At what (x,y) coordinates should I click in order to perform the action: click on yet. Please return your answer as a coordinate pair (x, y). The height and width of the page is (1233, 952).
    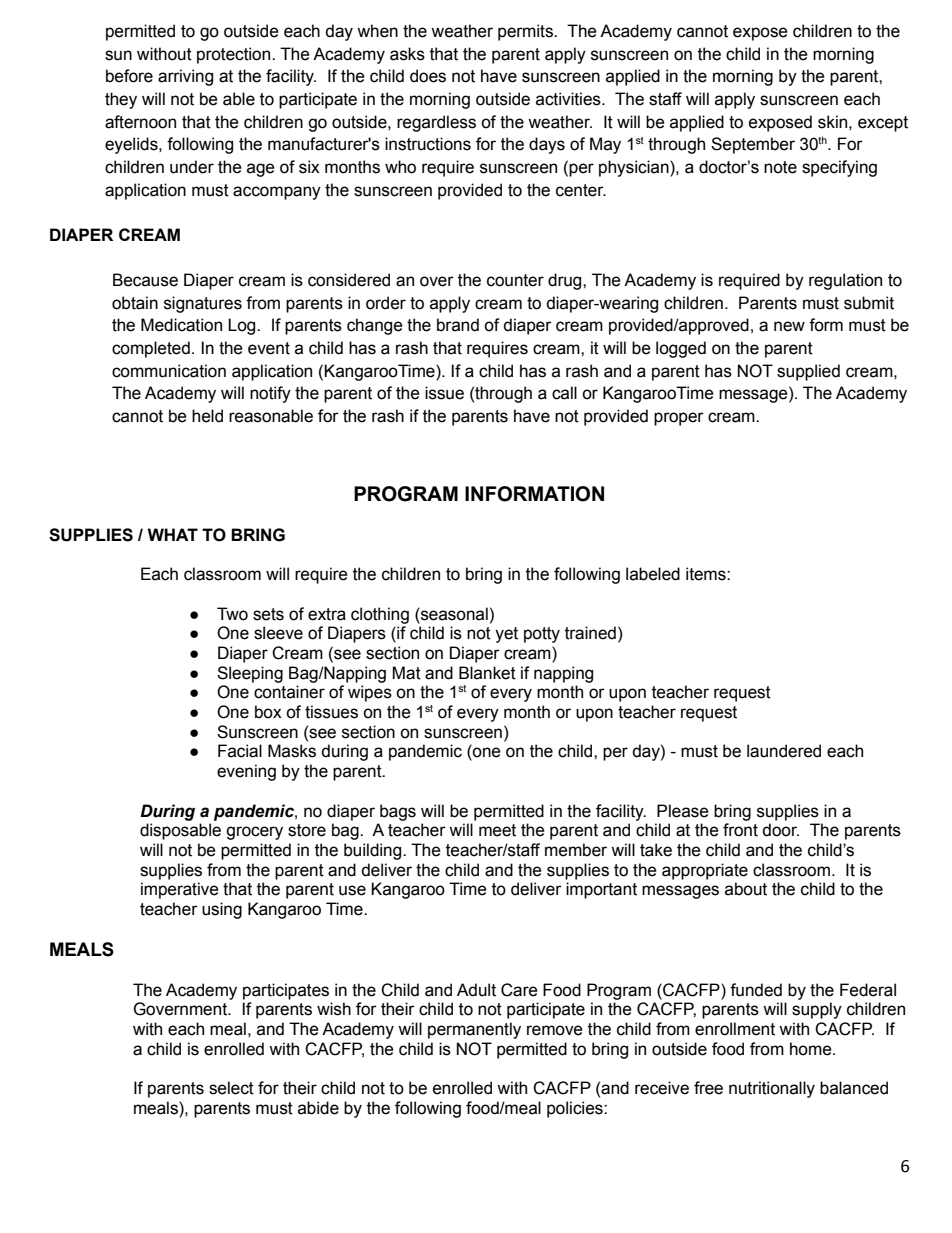
    Looking at the image, I should click on (506, 635).
